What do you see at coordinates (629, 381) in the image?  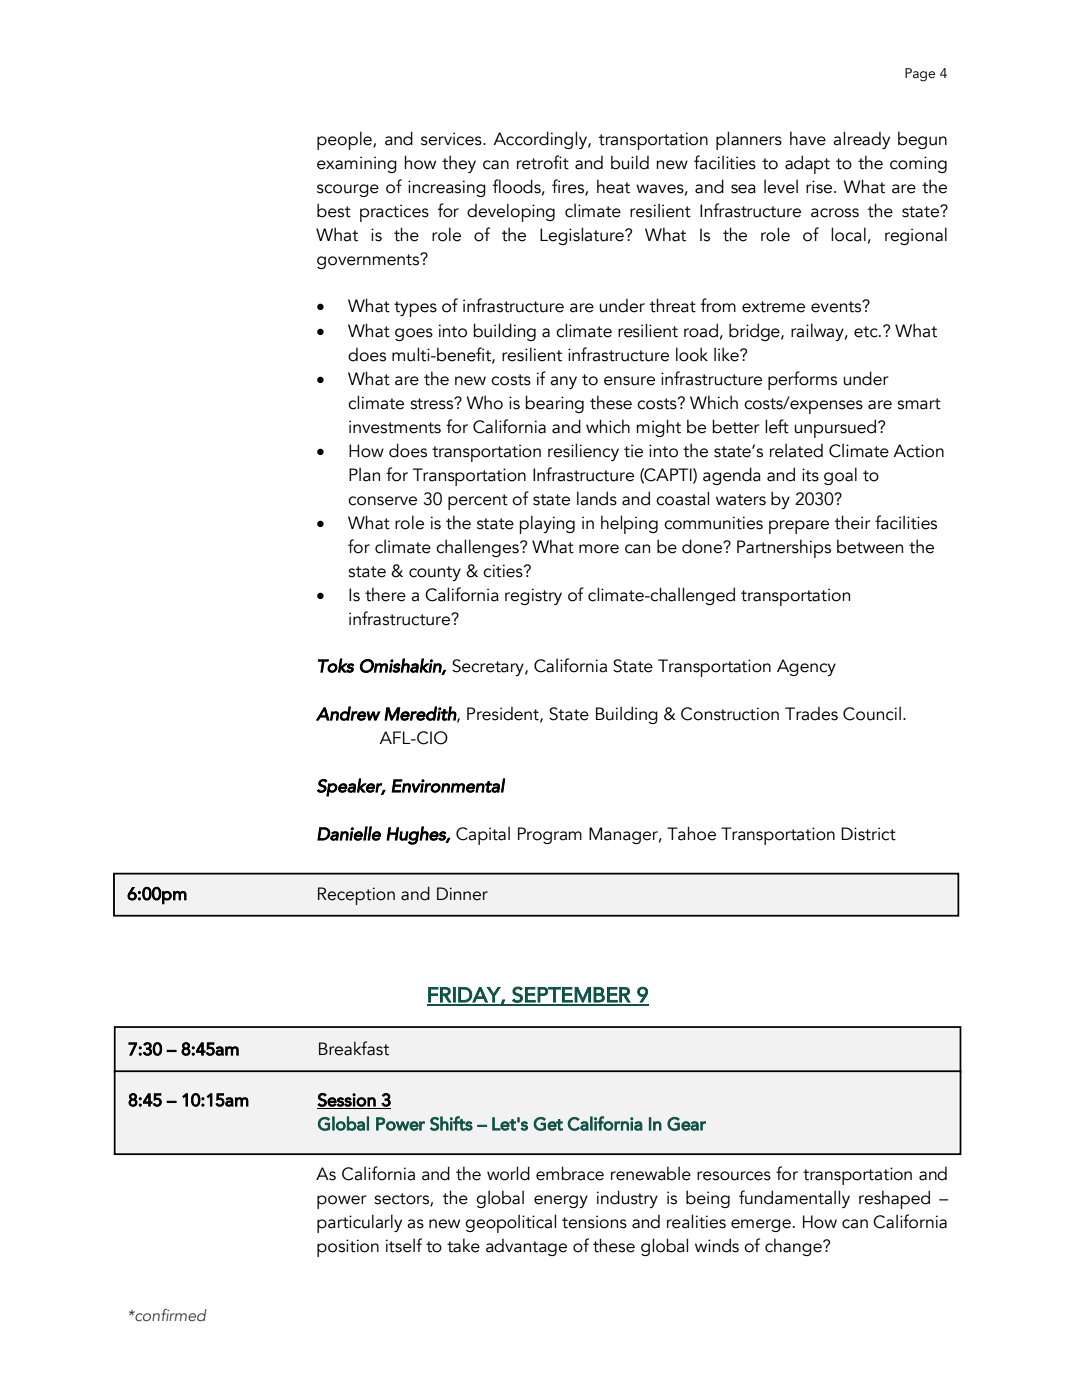 I see `ensure` at bounding box center [629, 381].
